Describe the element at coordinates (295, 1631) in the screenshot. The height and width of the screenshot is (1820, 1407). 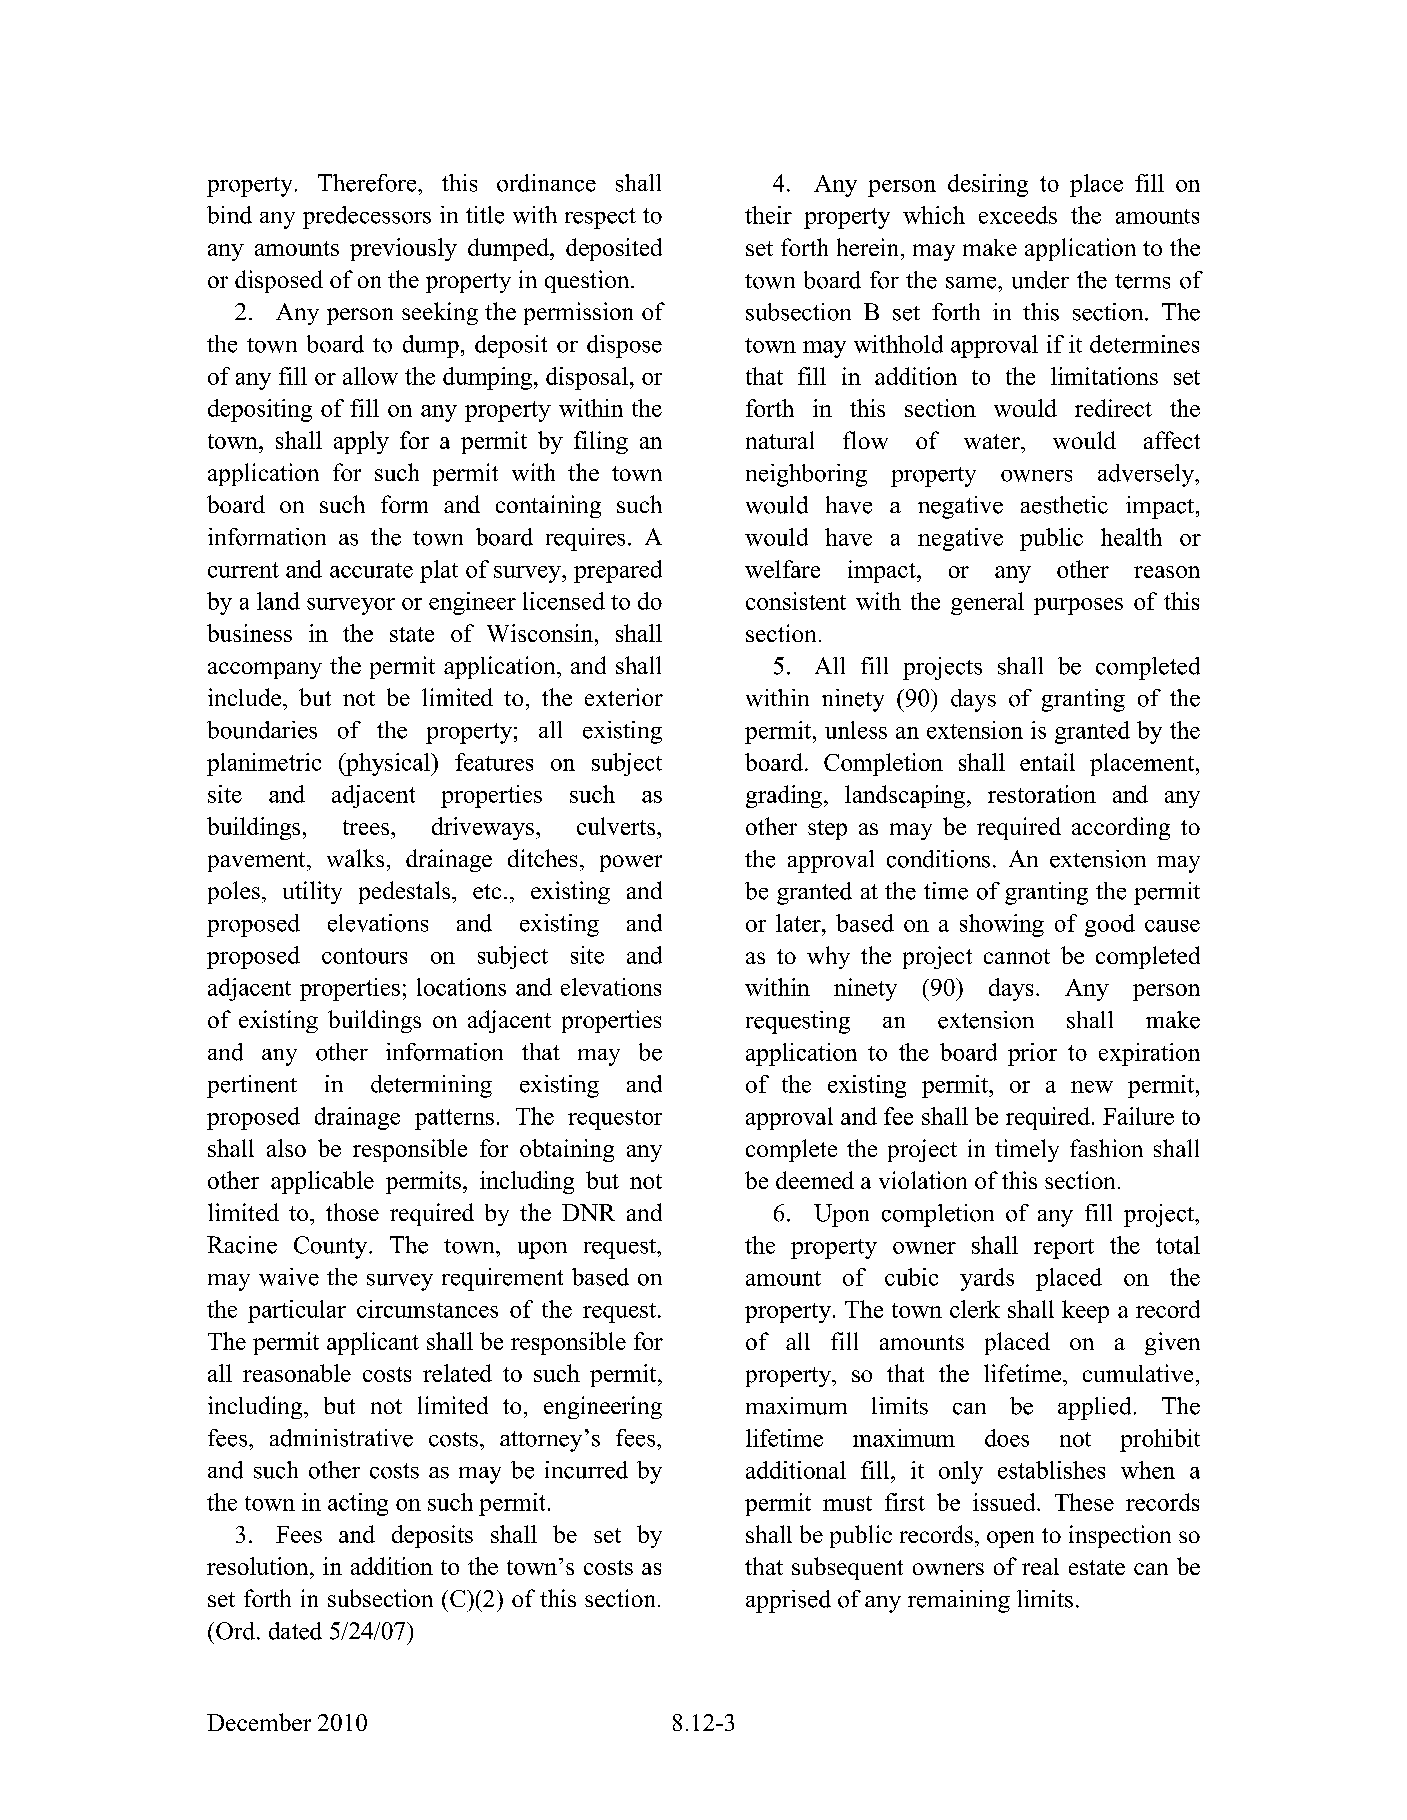
I see `dated` at that location.
